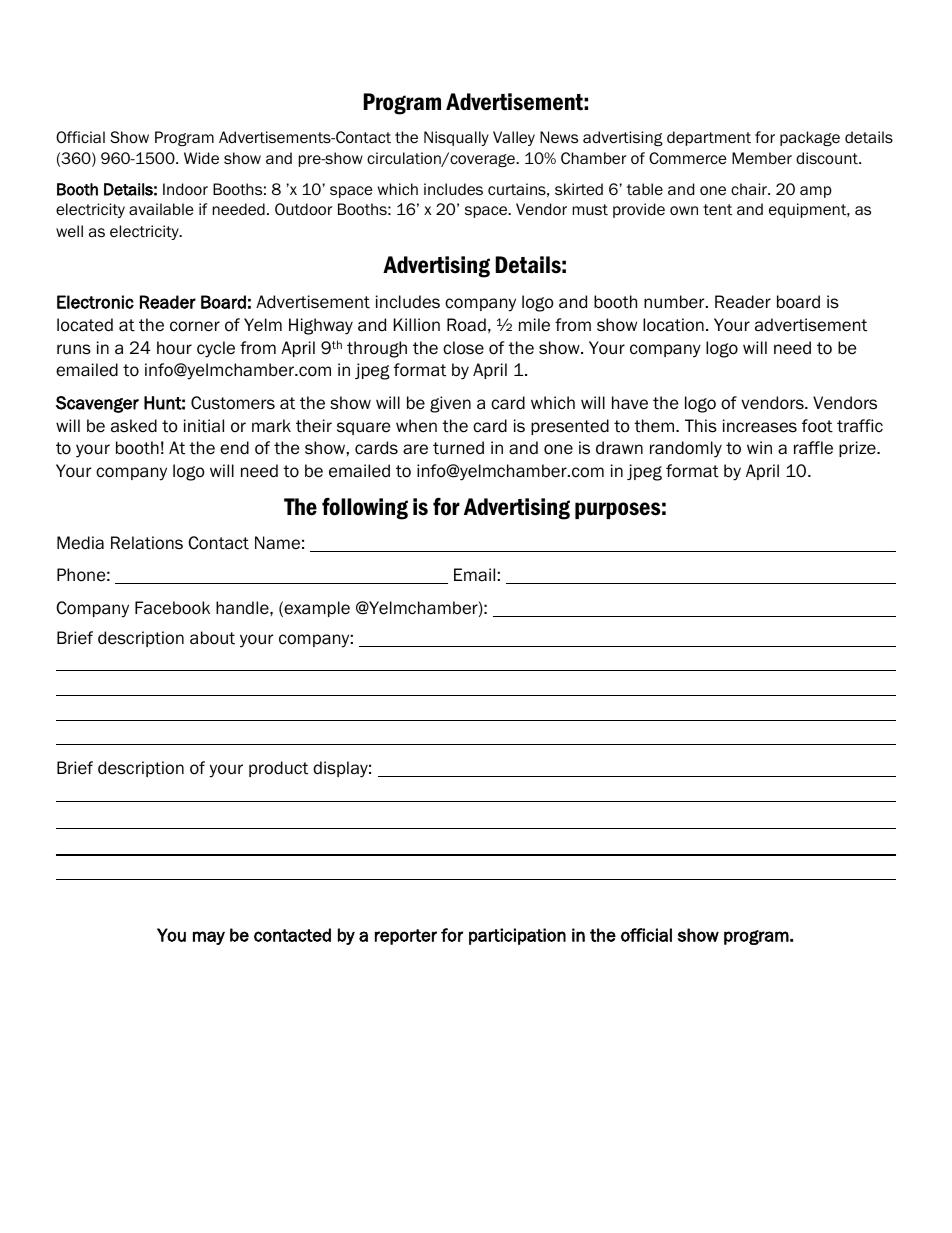 Image resolution: width=952 pixels, height=1233 pixels. What do you see at coordinates (209, 938) in the screenshot?
I see `may` at bounding box center [209, 938].
